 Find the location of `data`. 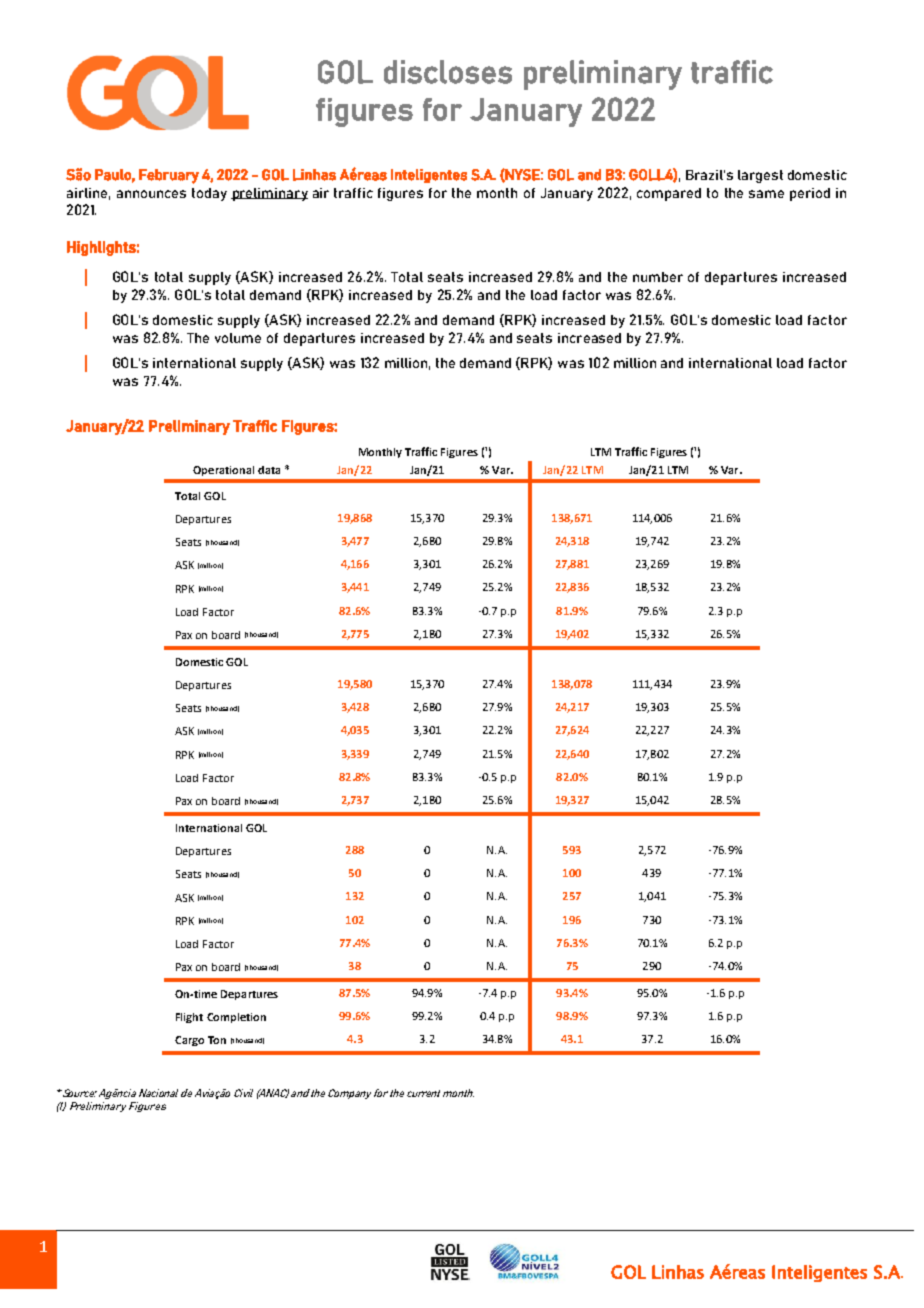

data is located at coordinates (269, 470).
